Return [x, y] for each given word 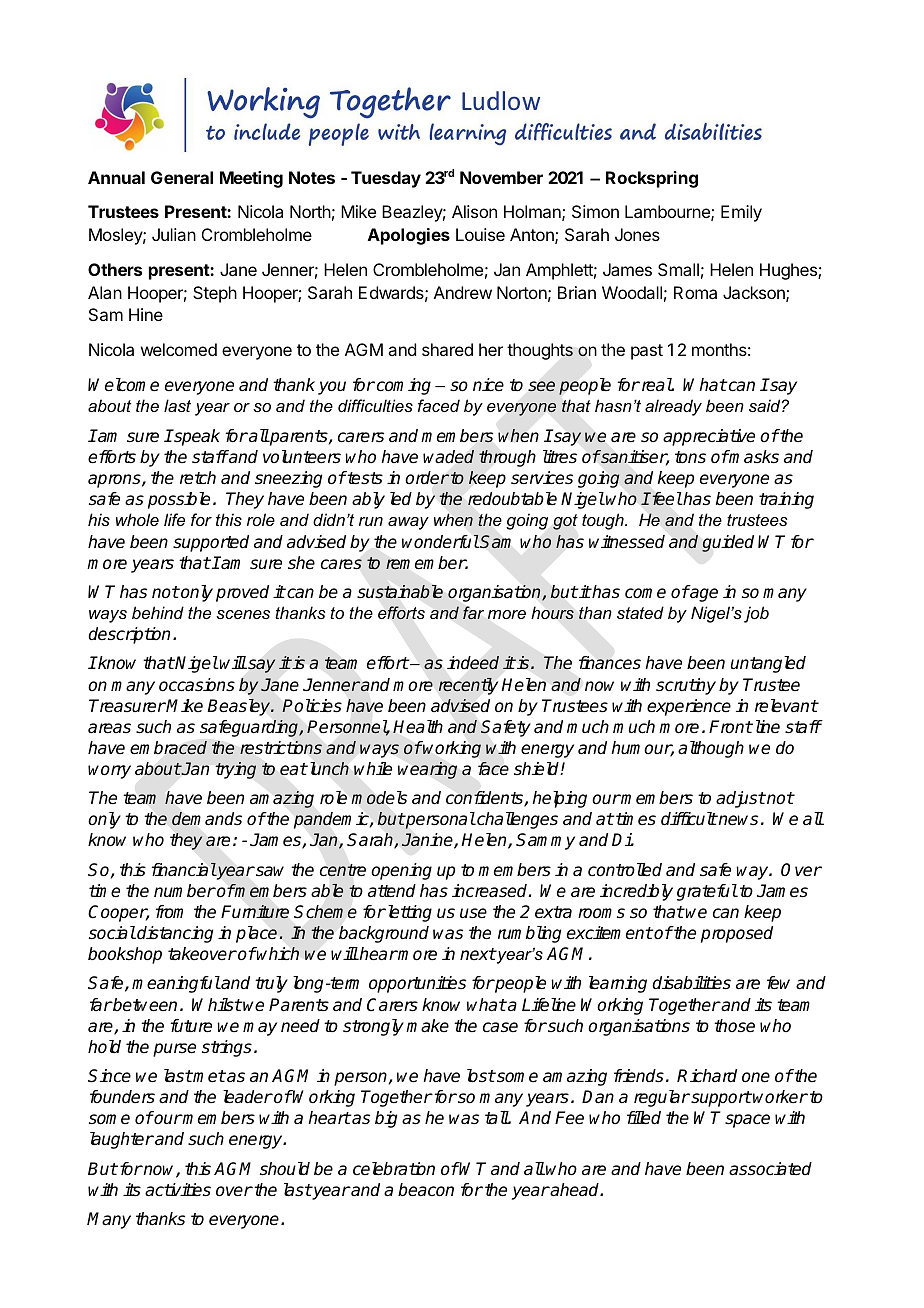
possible [179, 500]
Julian [174, 234]
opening [401, 871]
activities [178, 1190]
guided [728, 543]
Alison [474, 211]
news [737, 820]
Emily [741, 213]
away [408, 523]
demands [207, 819]
